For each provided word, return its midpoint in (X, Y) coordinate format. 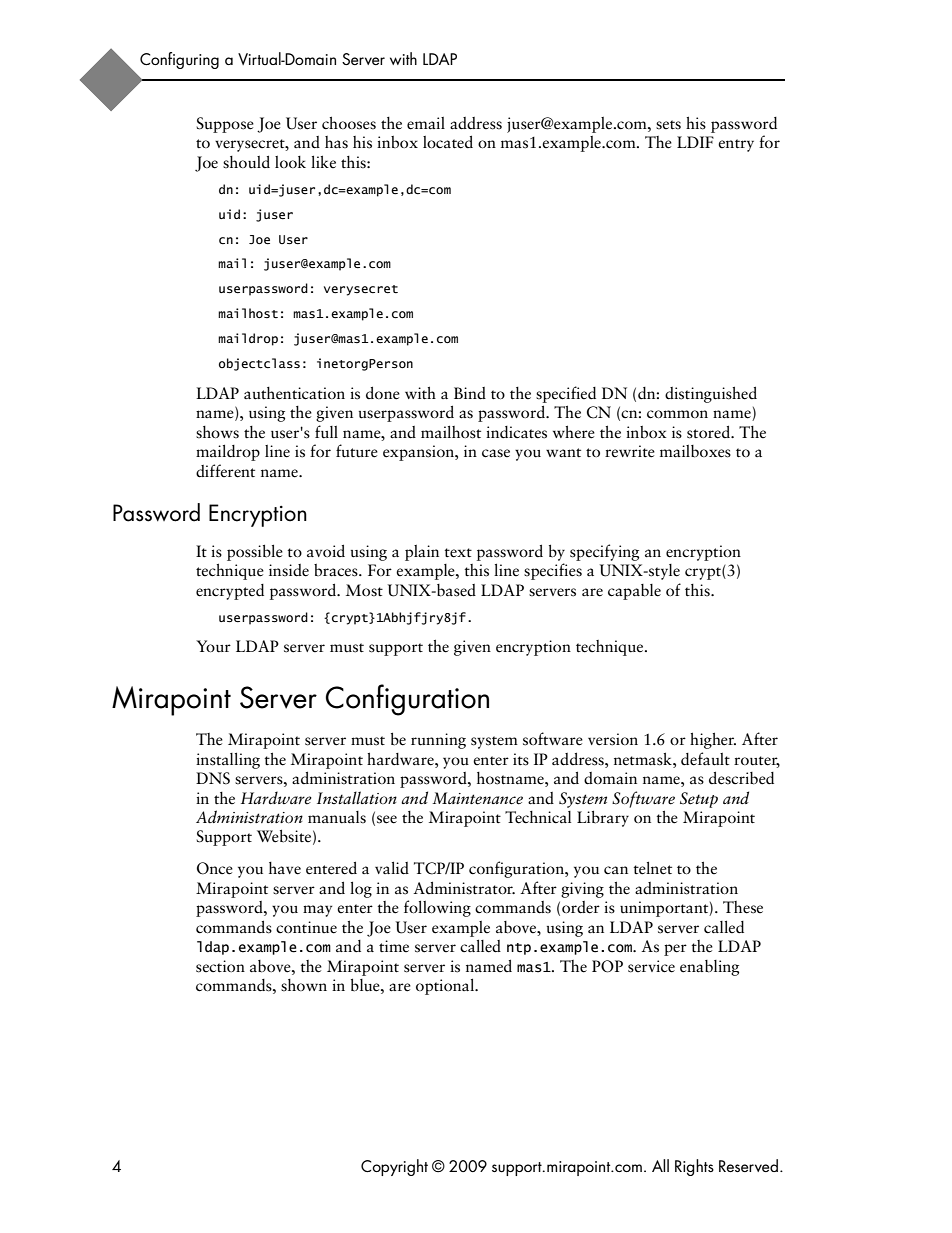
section (220, 966)
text (458, 553)
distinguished (711, 394)
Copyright (394, 1167)
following (437, 908)
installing (228, 760)
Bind (470, 393)
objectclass (259, 364)
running (438, 741)
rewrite (630, 451)
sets (668, 125)
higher (713, 740)
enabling (709, 968)
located (448, 142)
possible (255, 552)
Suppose (225, 125)
